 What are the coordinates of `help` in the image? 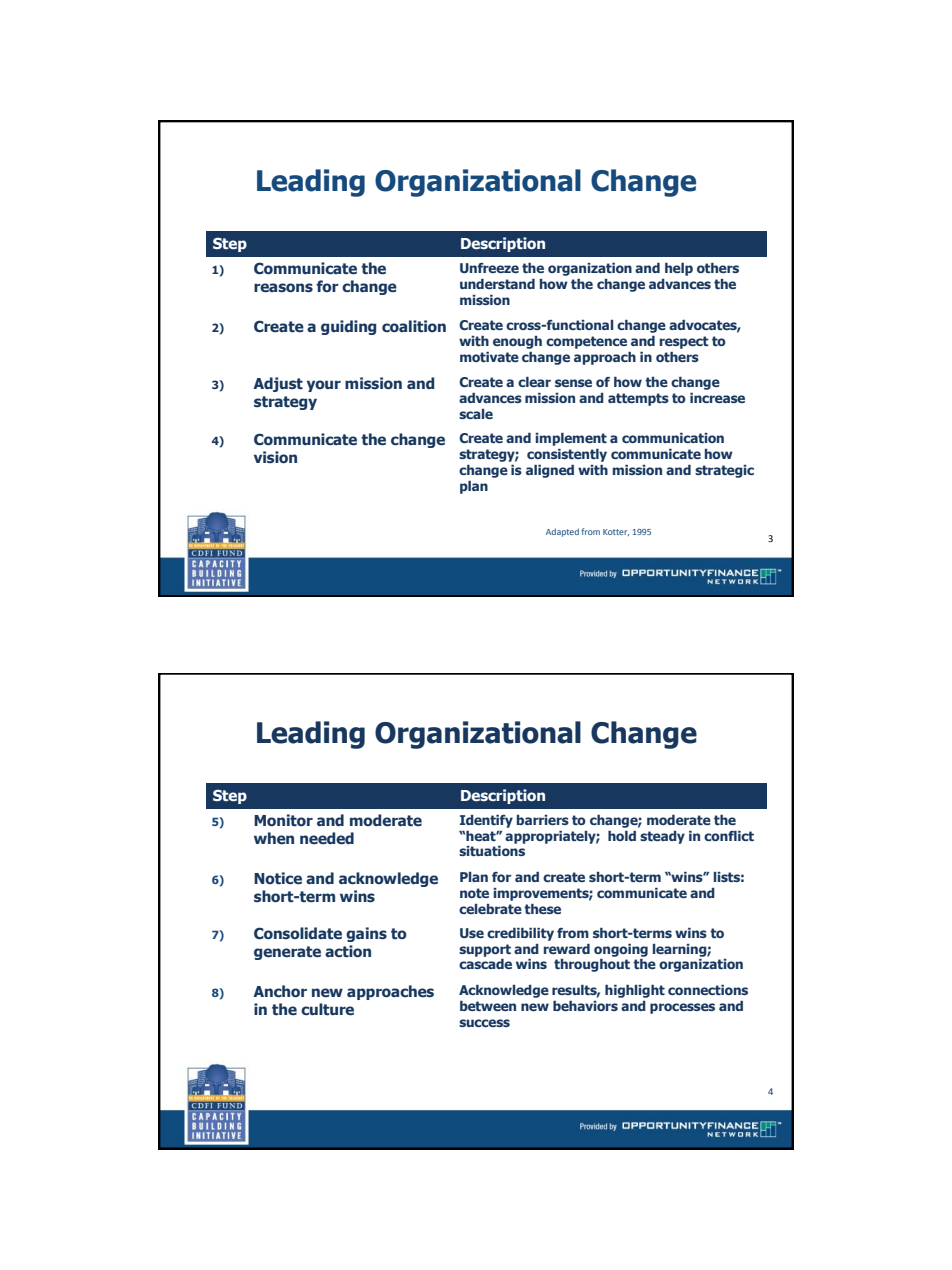 It's located at (679, 269).
